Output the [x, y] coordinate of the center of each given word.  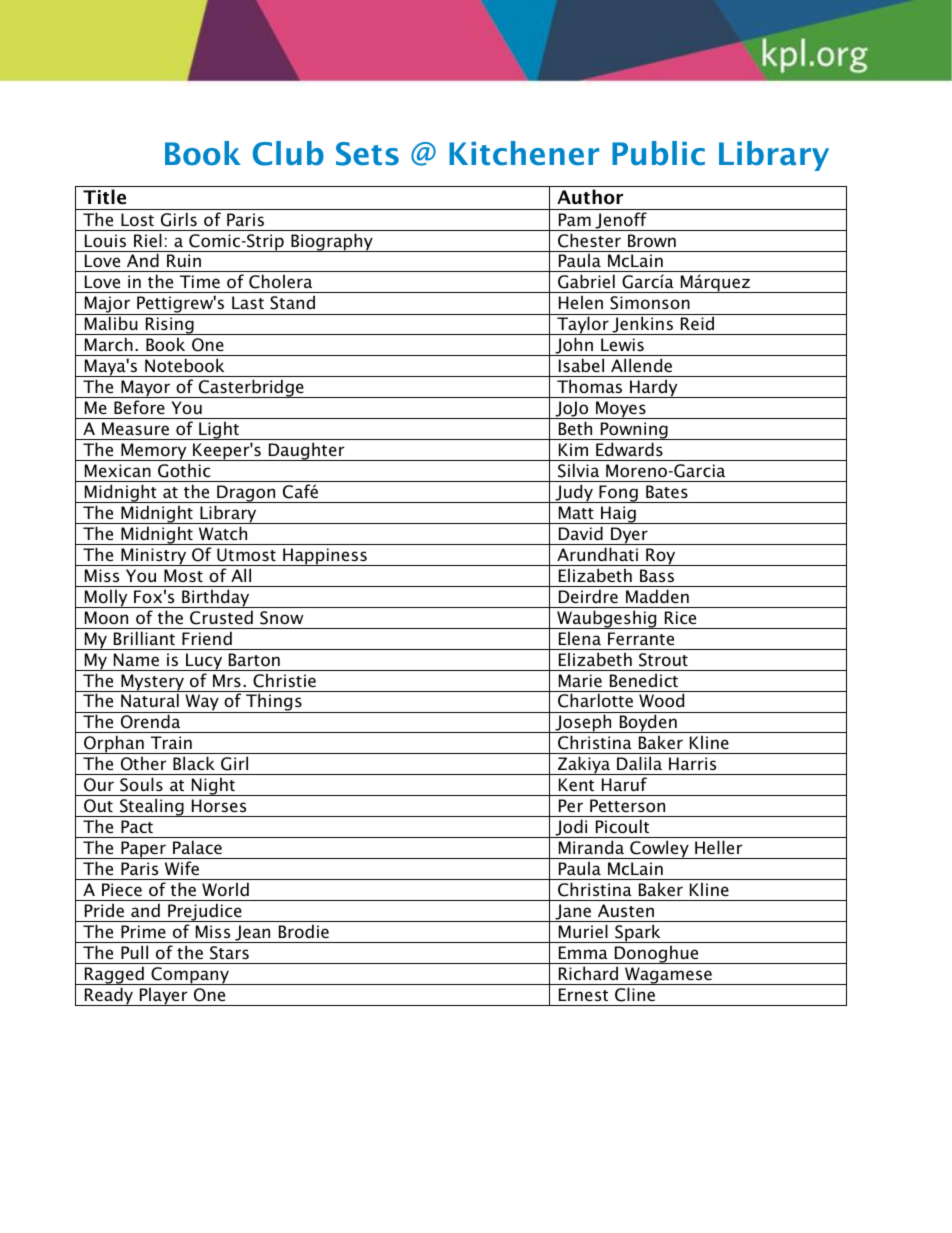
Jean [253, 934]
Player [163, 996]
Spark [638, 933]
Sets [367, 154]
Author [590, 197]
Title [104, 197]
